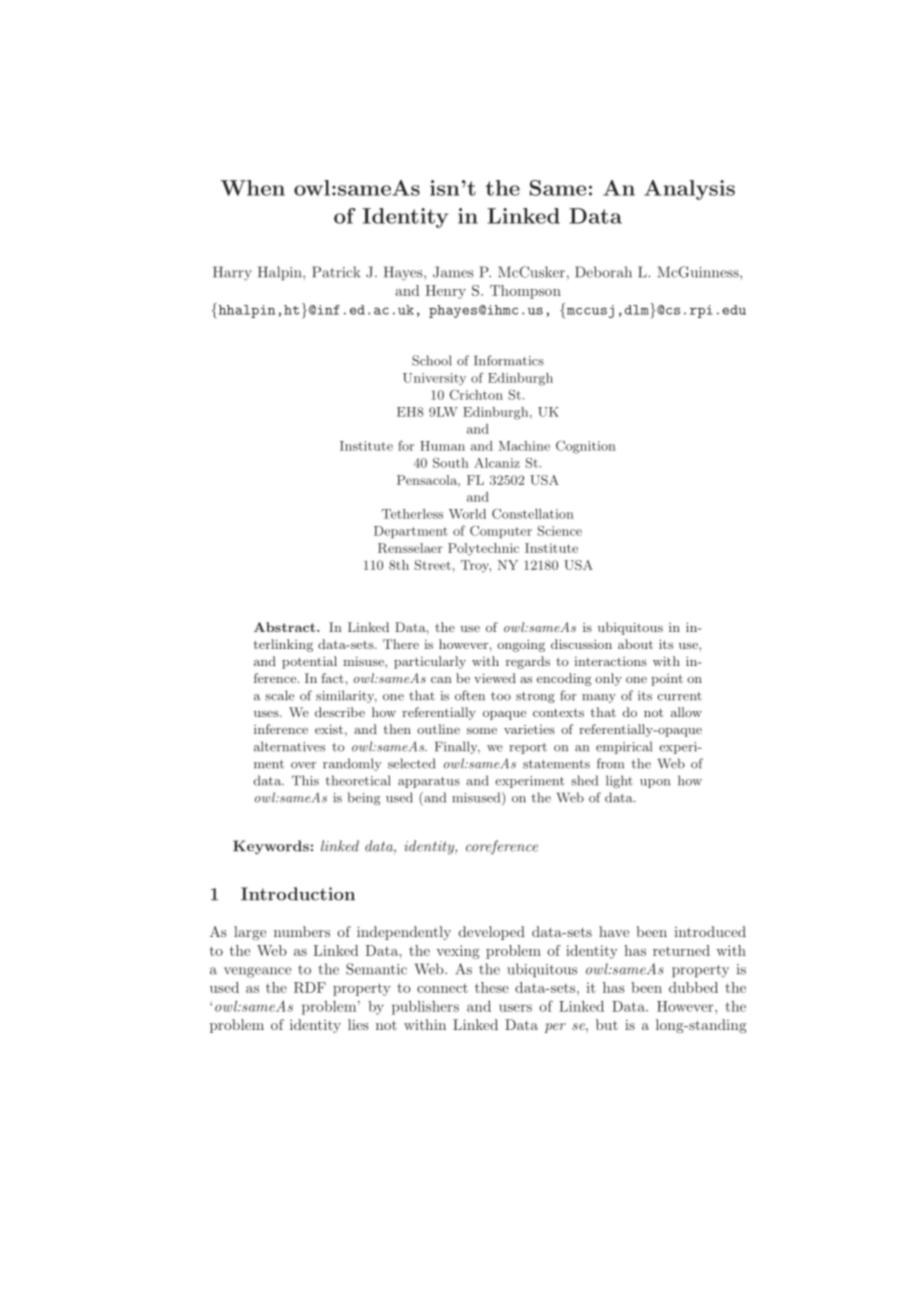 The width and height of the image is (924, 1308). What do you see at coordinates (433, 565) in the image?
I see `Street` at bounding box center [433, 565].
